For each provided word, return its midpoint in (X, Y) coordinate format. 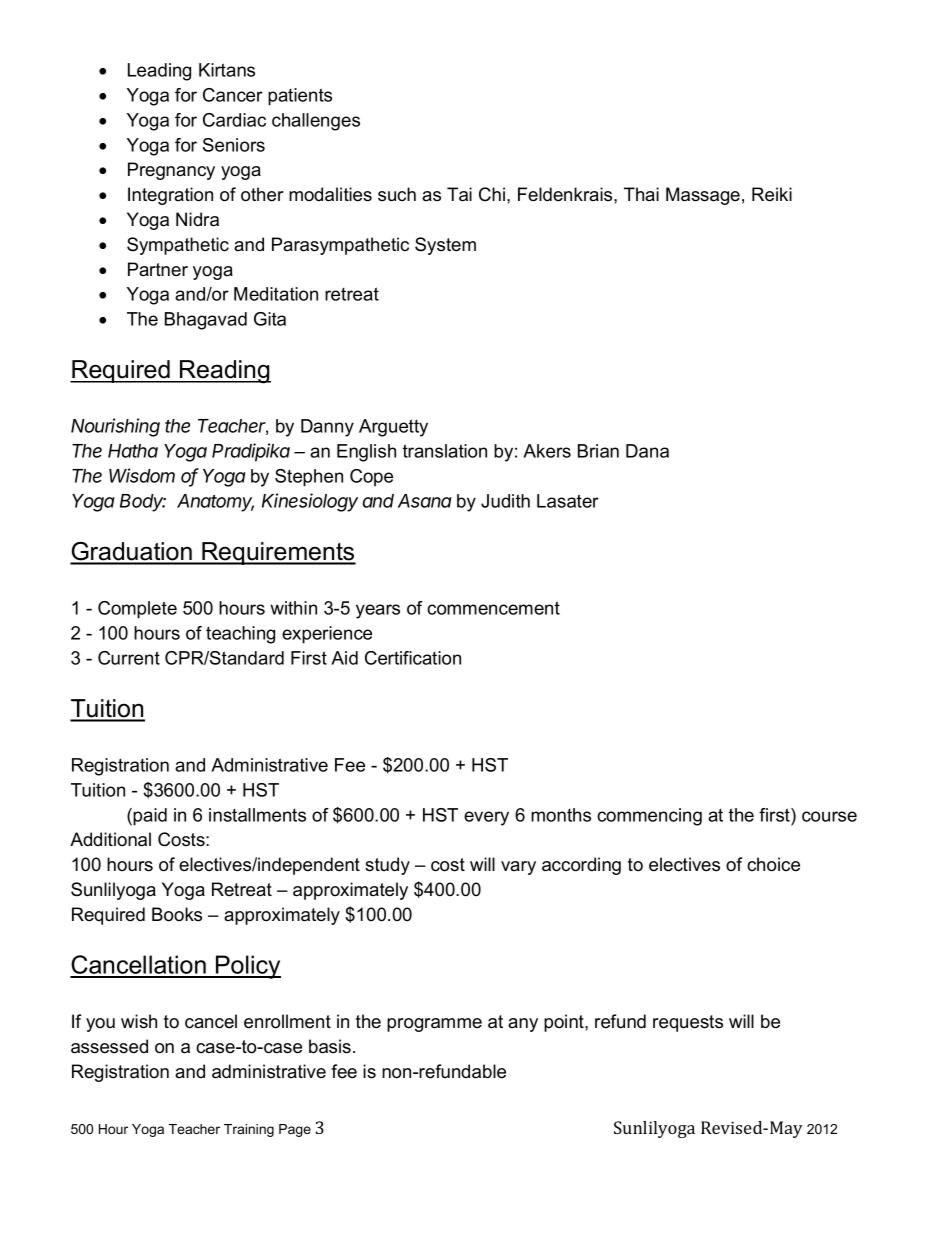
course (829, 816)
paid (150, 817)
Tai (459, 194)
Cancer (233, 95)
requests (688, 1023)
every (486, 818)
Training (249, 1130)
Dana (647, 451)
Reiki (772, 194)
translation (445, 451)
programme (434, 1025)
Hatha (133, 451)
